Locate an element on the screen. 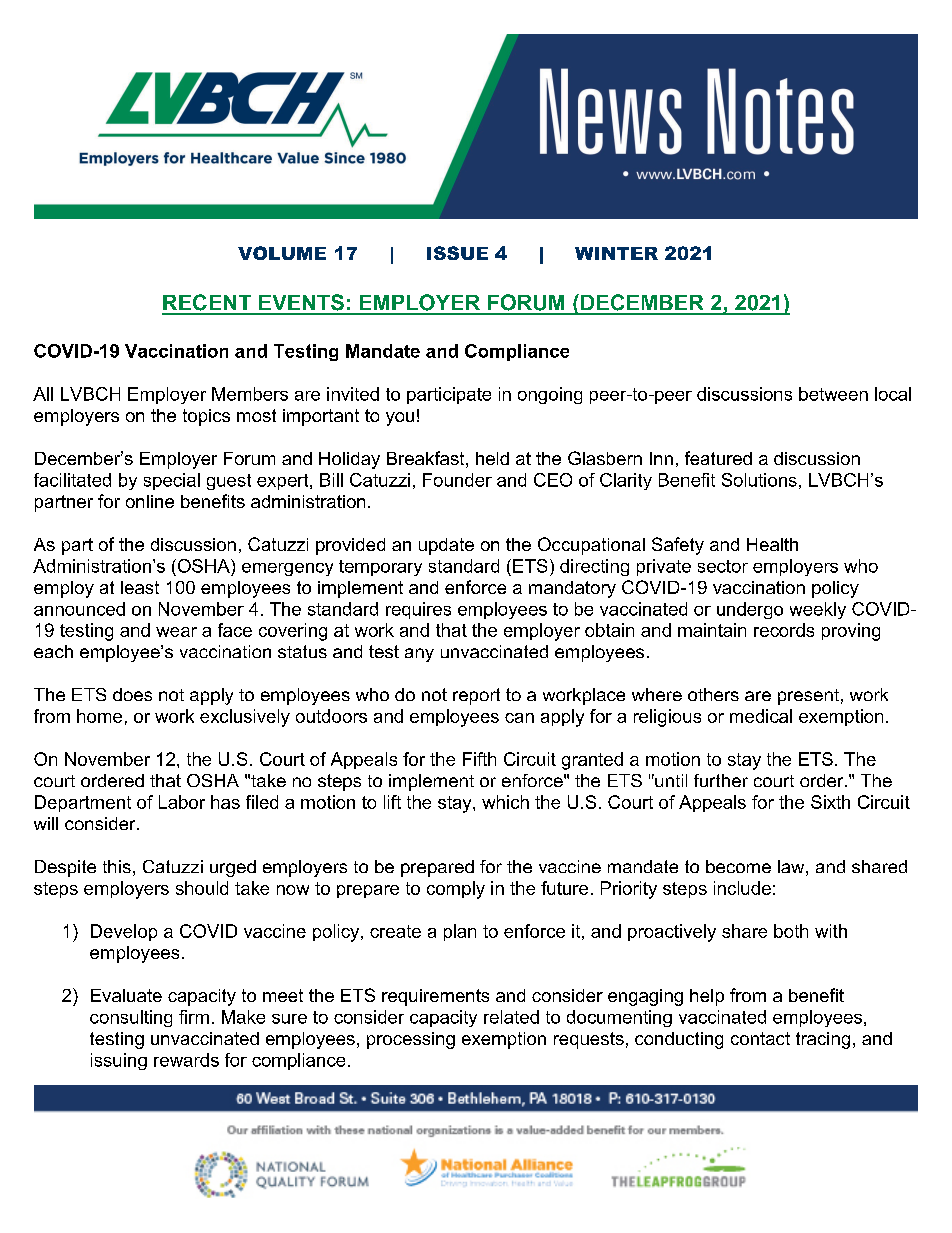 The height and width of the screenshot is (1233, 952). this is located at coordinates (117, 866).
